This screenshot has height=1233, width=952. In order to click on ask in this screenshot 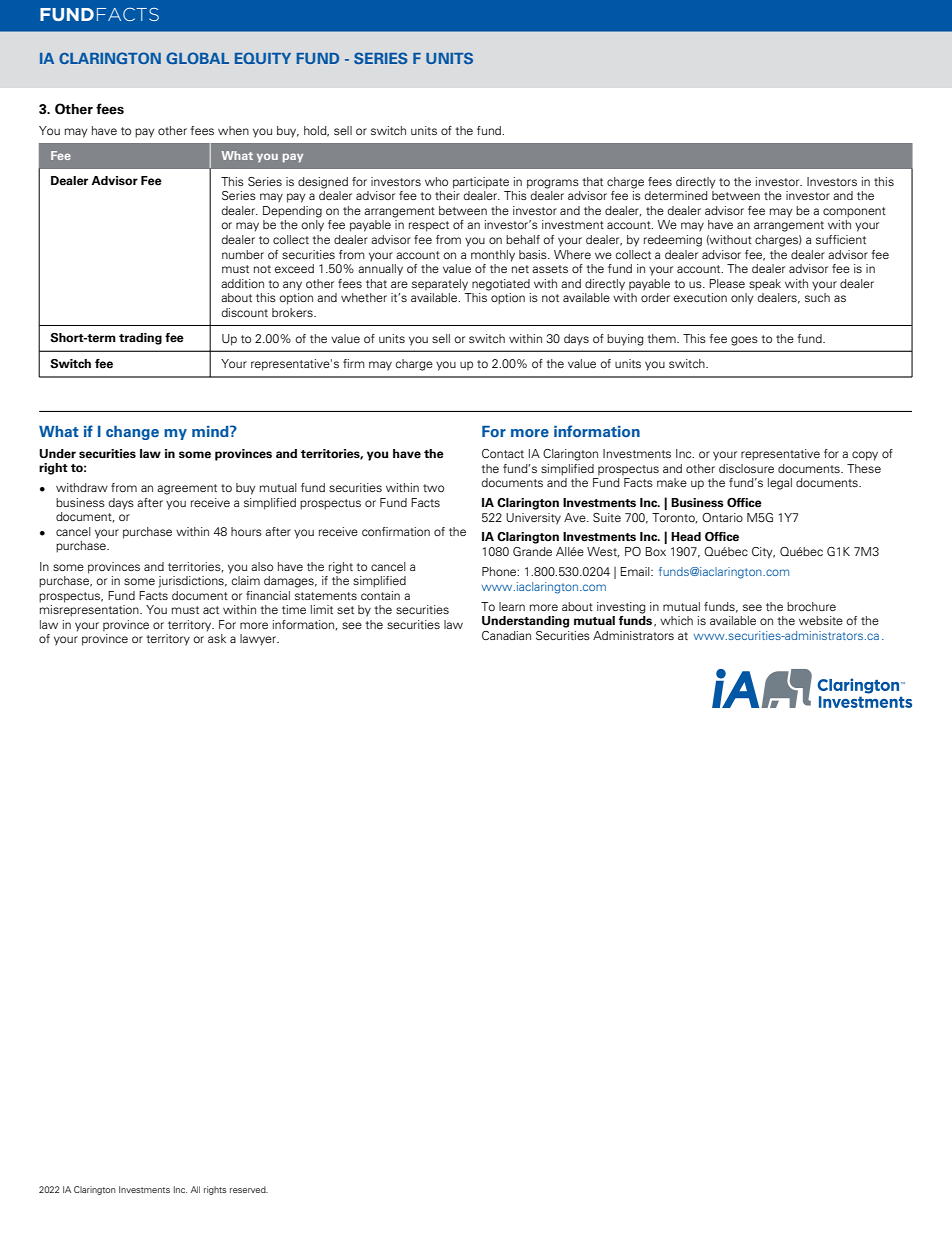, I will do `click(217, 638)`.
